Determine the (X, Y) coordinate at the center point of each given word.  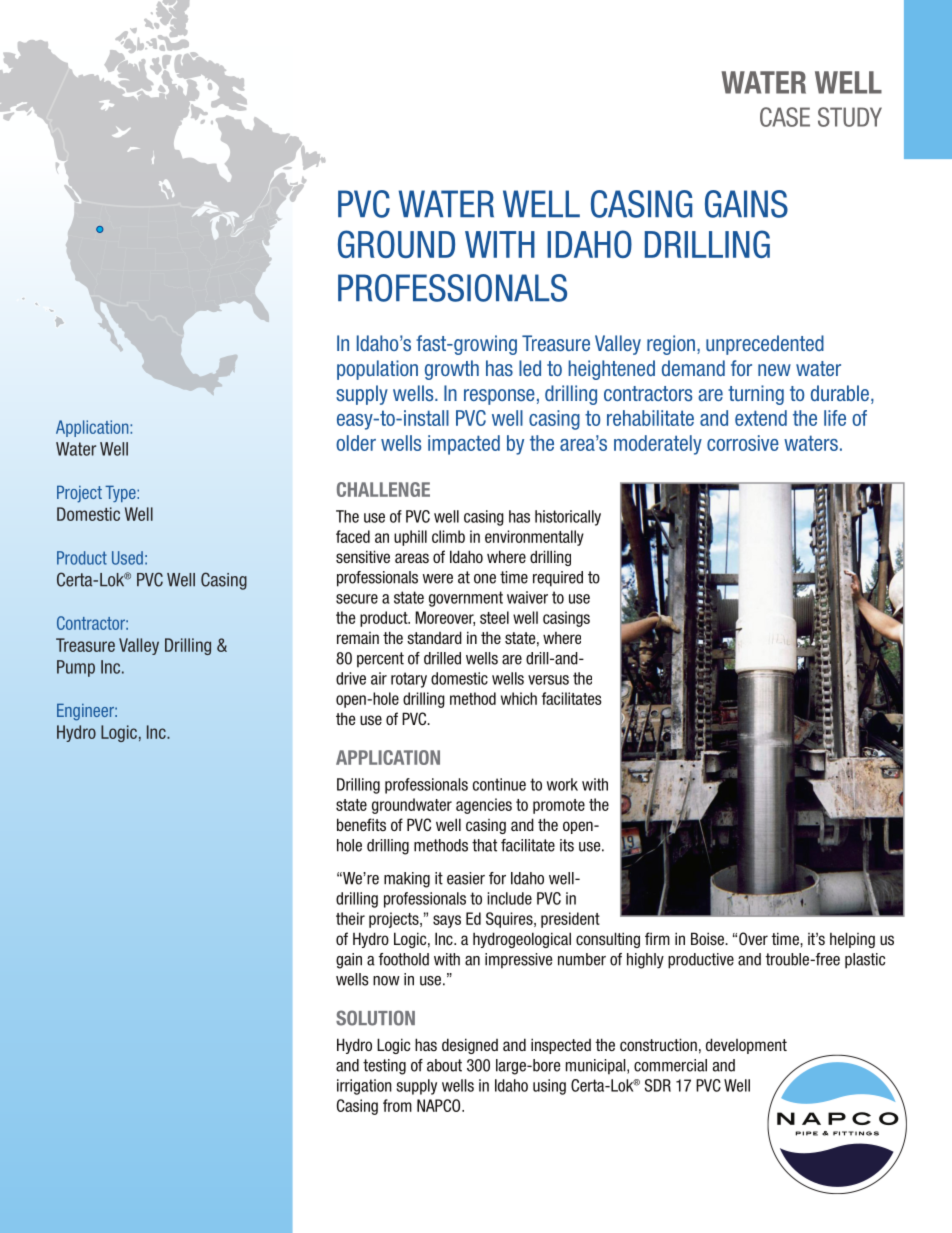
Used (127, 558)
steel (494, 617)
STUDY (850, 117)
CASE (785, 117)
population (377, 370)
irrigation (364, 1087)
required (558, 579)
